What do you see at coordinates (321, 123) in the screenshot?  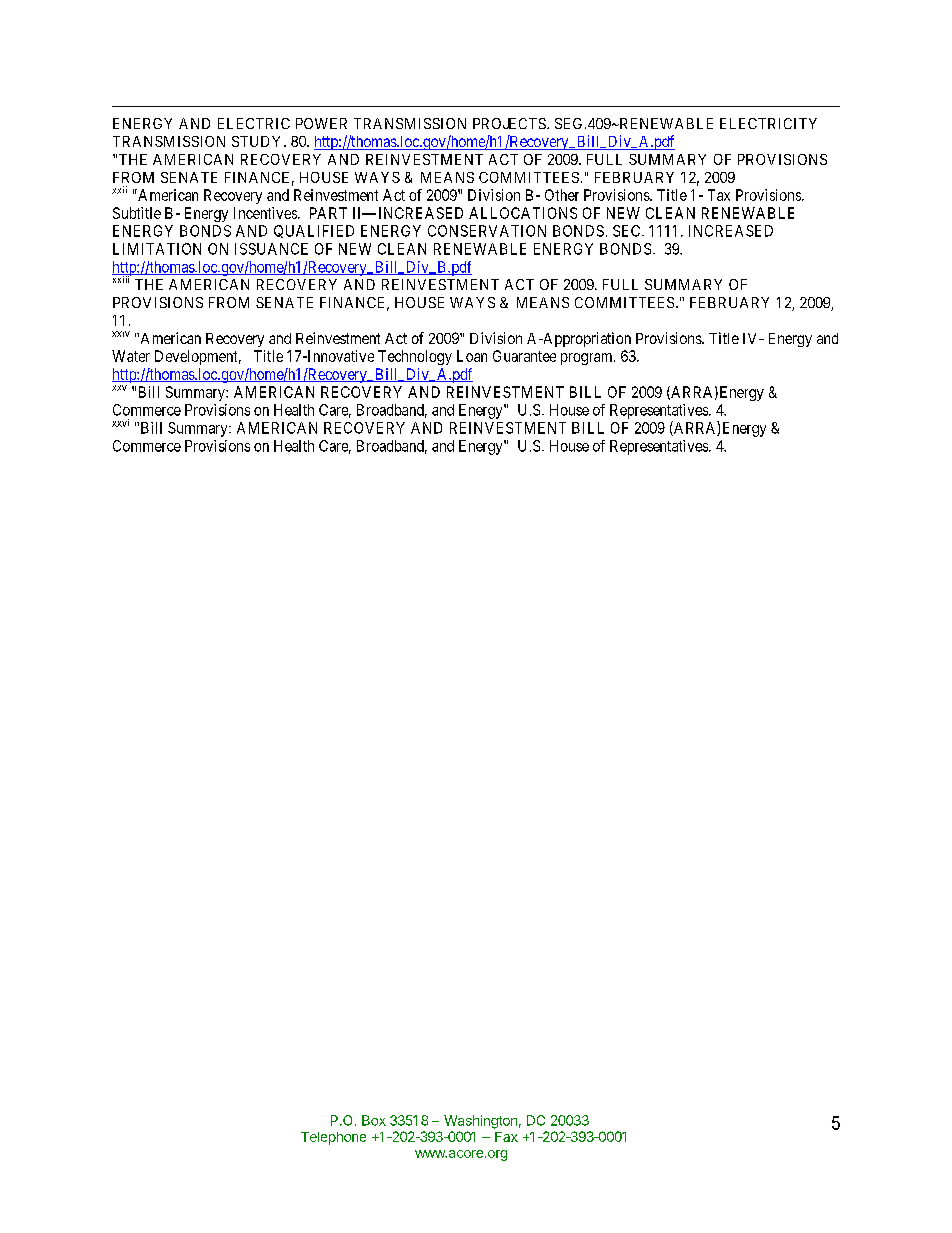 I see `POWER` at bounding box center [321, 123].
